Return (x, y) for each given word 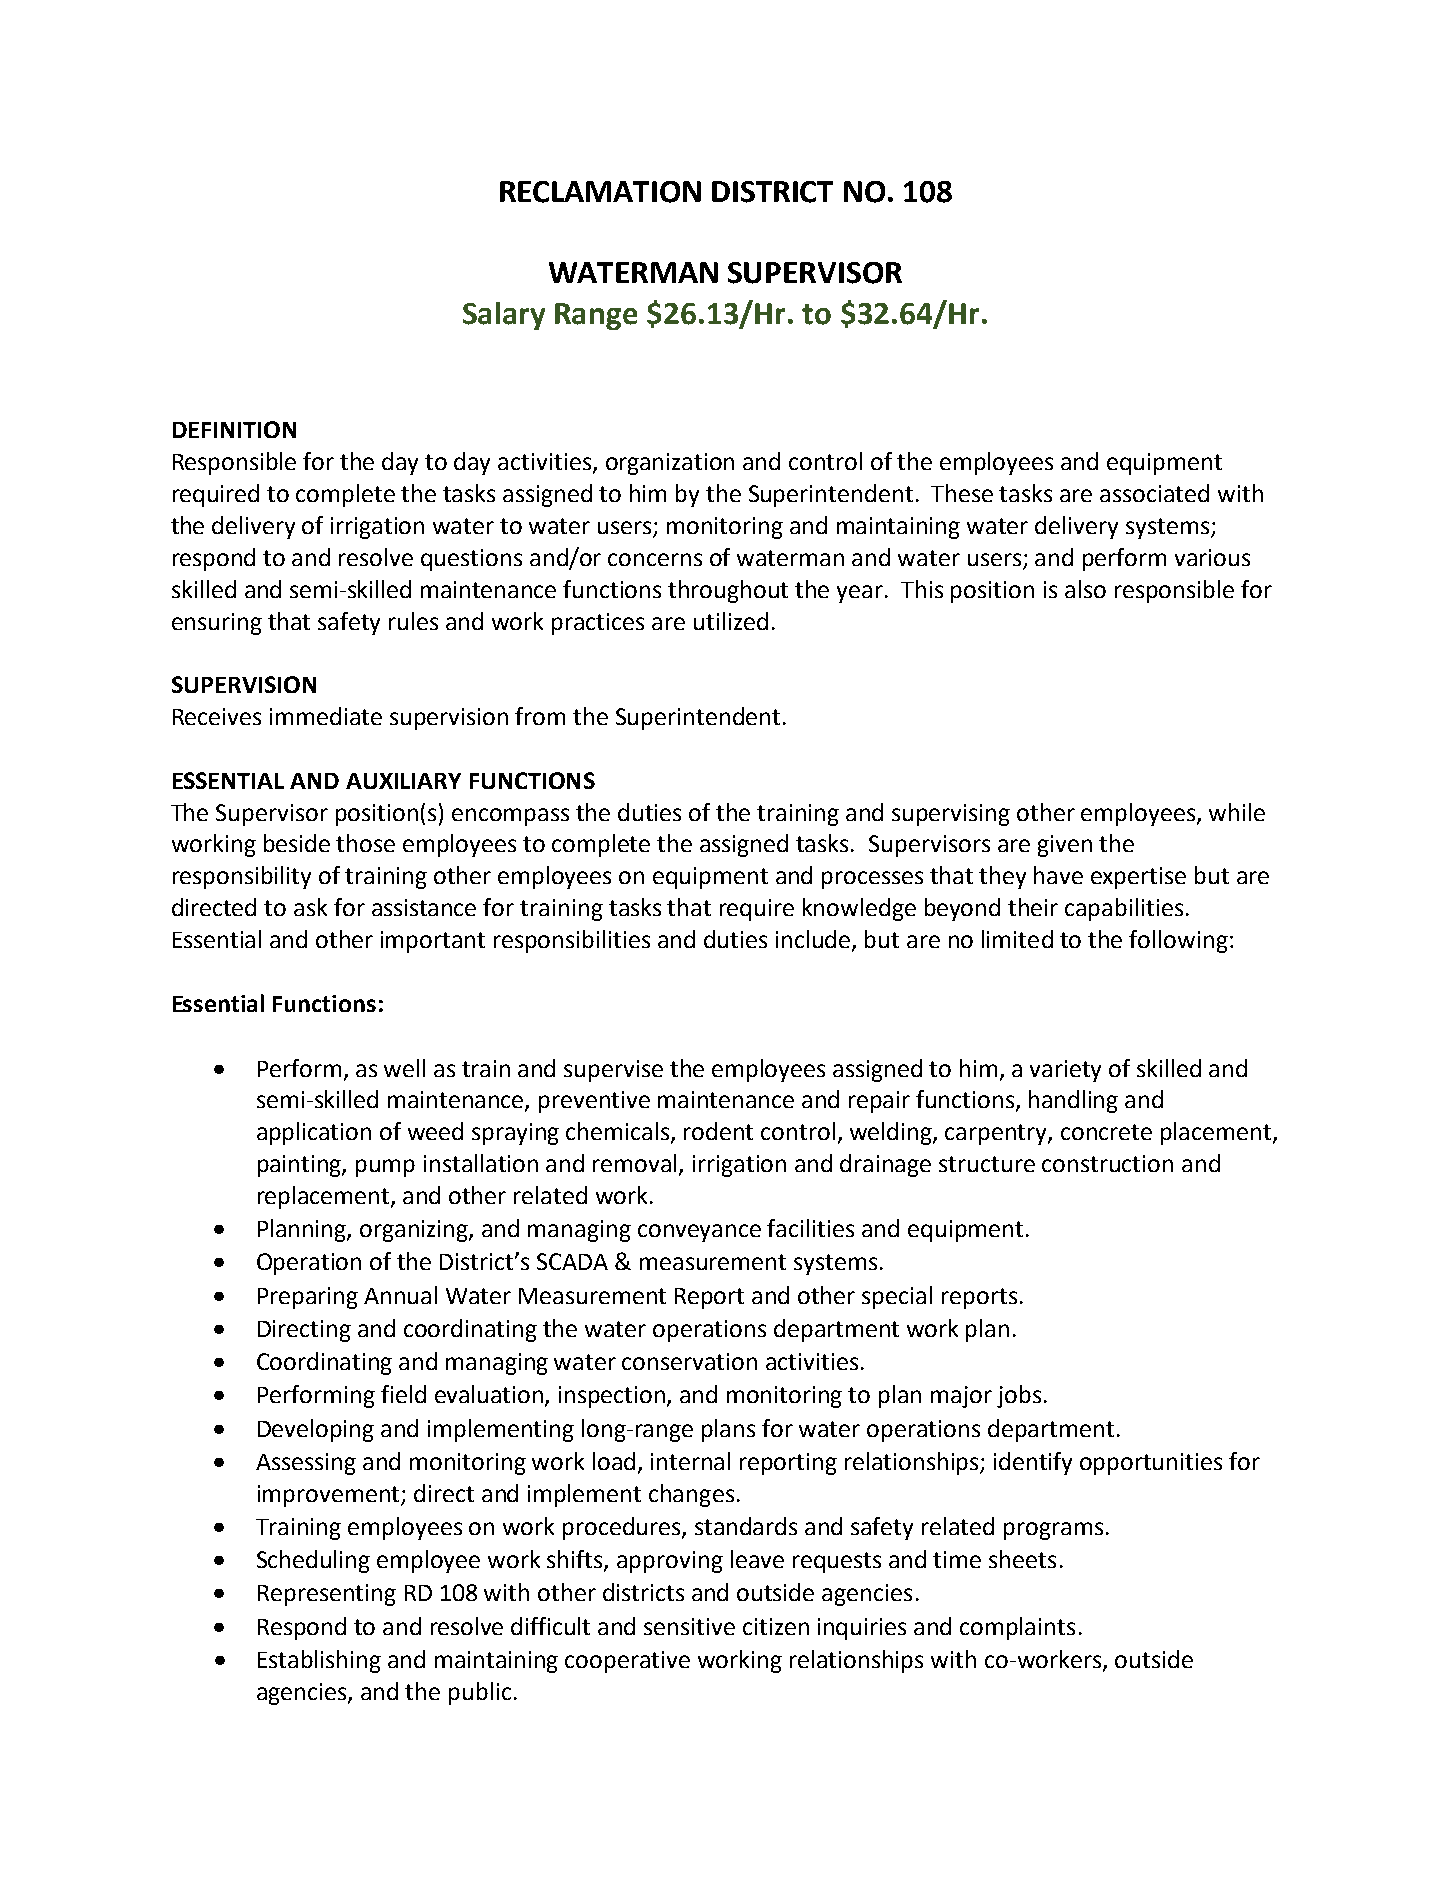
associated (1154, 493)
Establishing (319, 1661)
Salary (504, 316)
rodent (718, 1131)
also (1085, 589)
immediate (326, 716)
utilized (731, 621)
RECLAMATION (600, 192)
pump (385, 1168)
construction (1107, 1163)
